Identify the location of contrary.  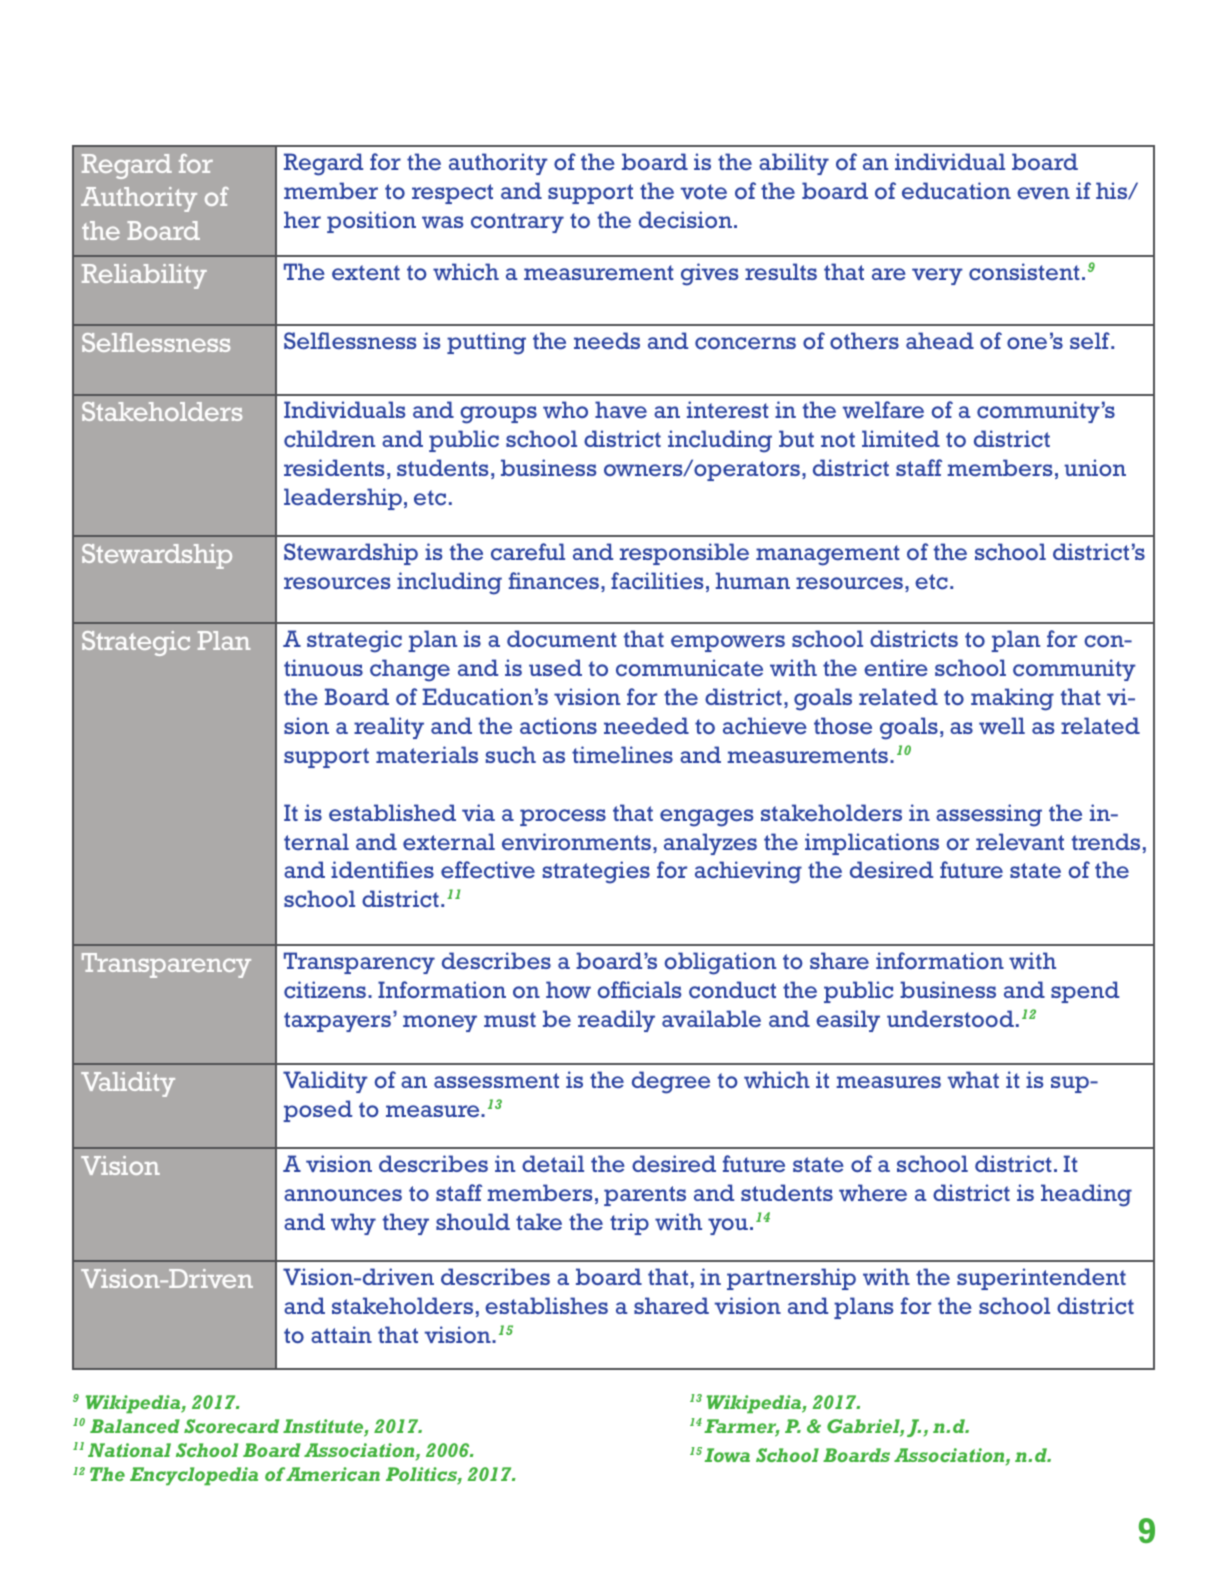
(517, 223).
